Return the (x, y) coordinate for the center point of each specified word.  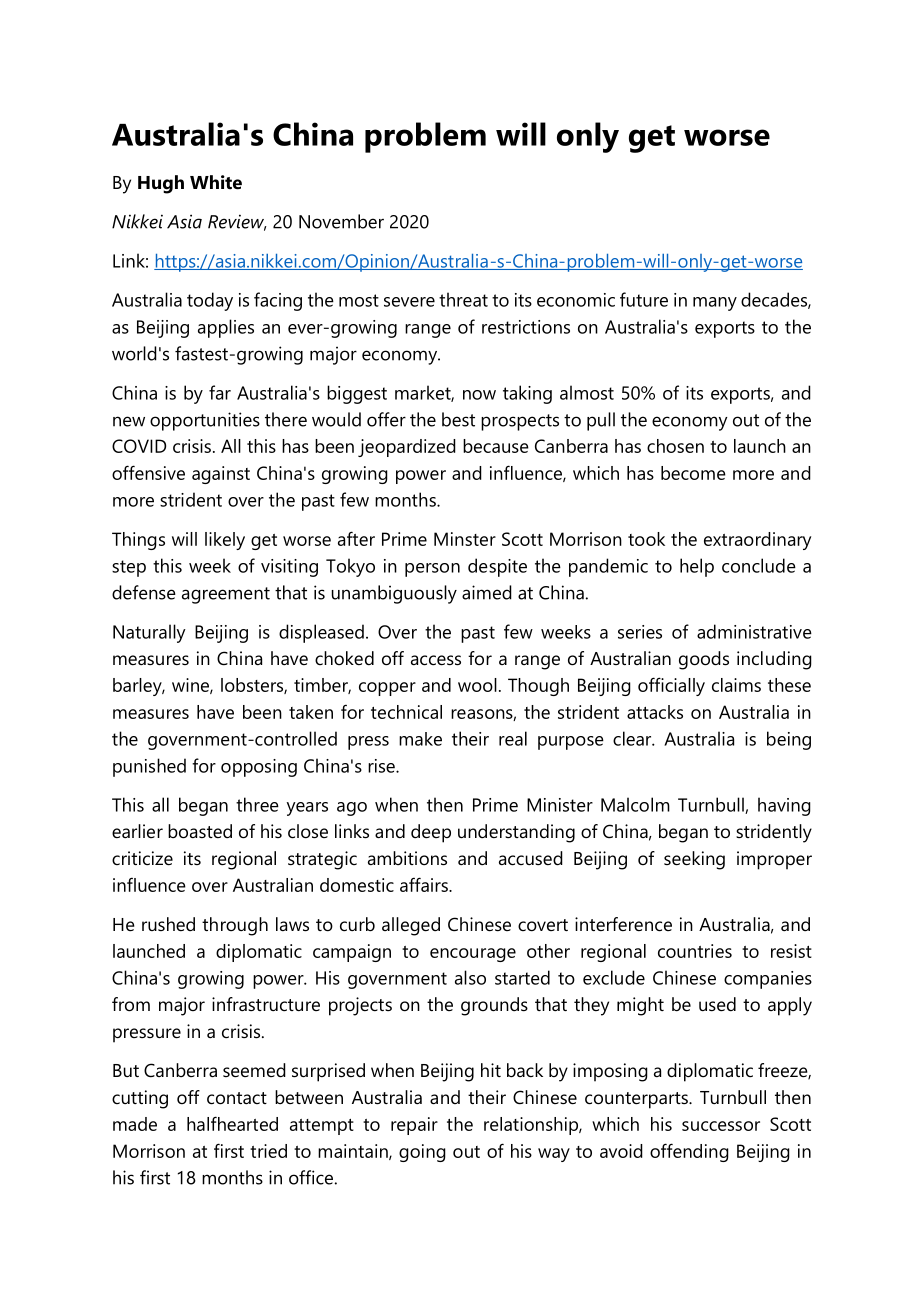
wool (477, 685)
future (644, 299)
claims (736, 685)
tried (268, 1151)
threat (463, 299)
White (216, 182)
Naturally (149, 633)
